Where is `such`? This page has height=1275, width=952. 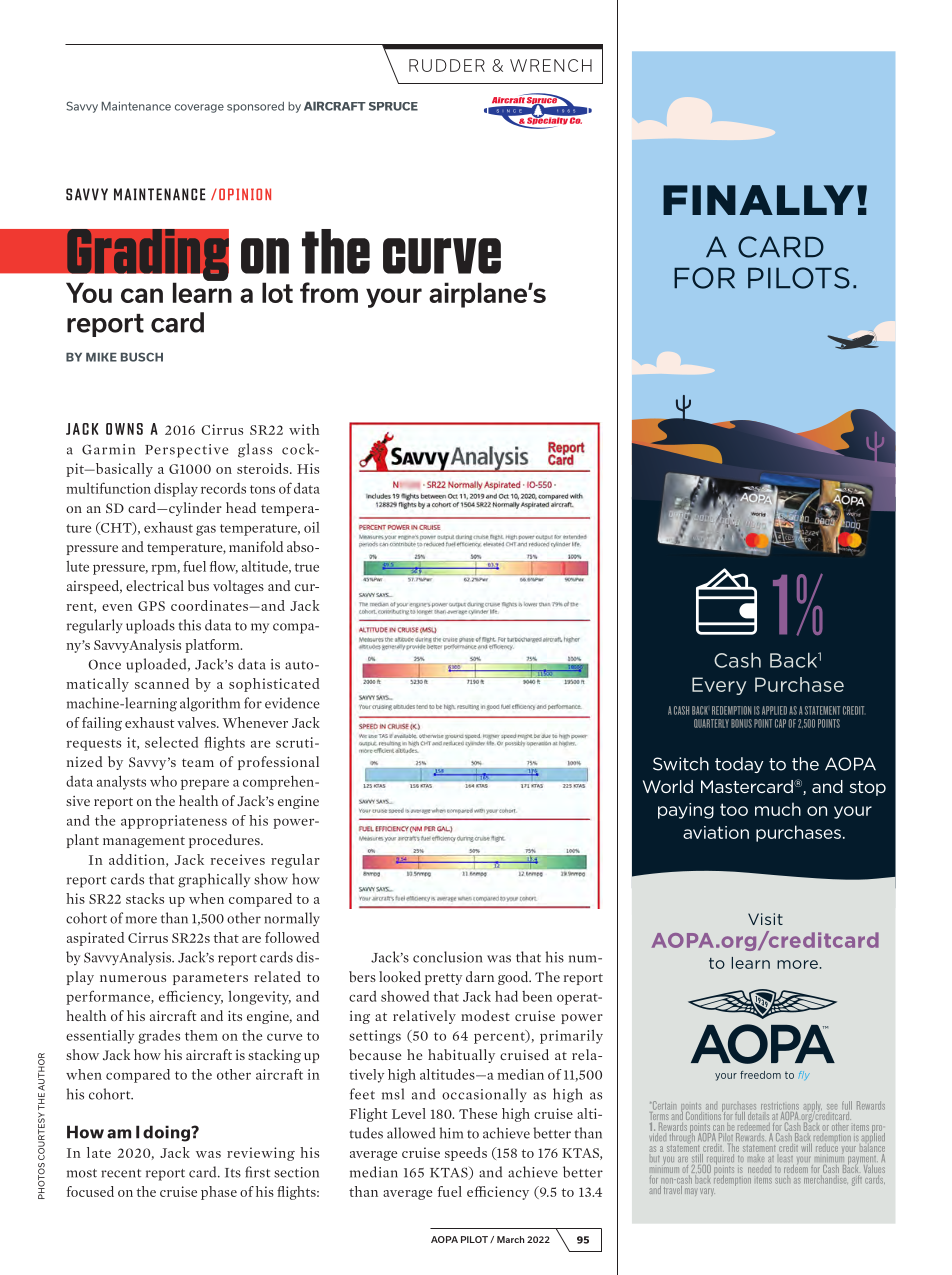
such is located at coordinates (782, 1179).
